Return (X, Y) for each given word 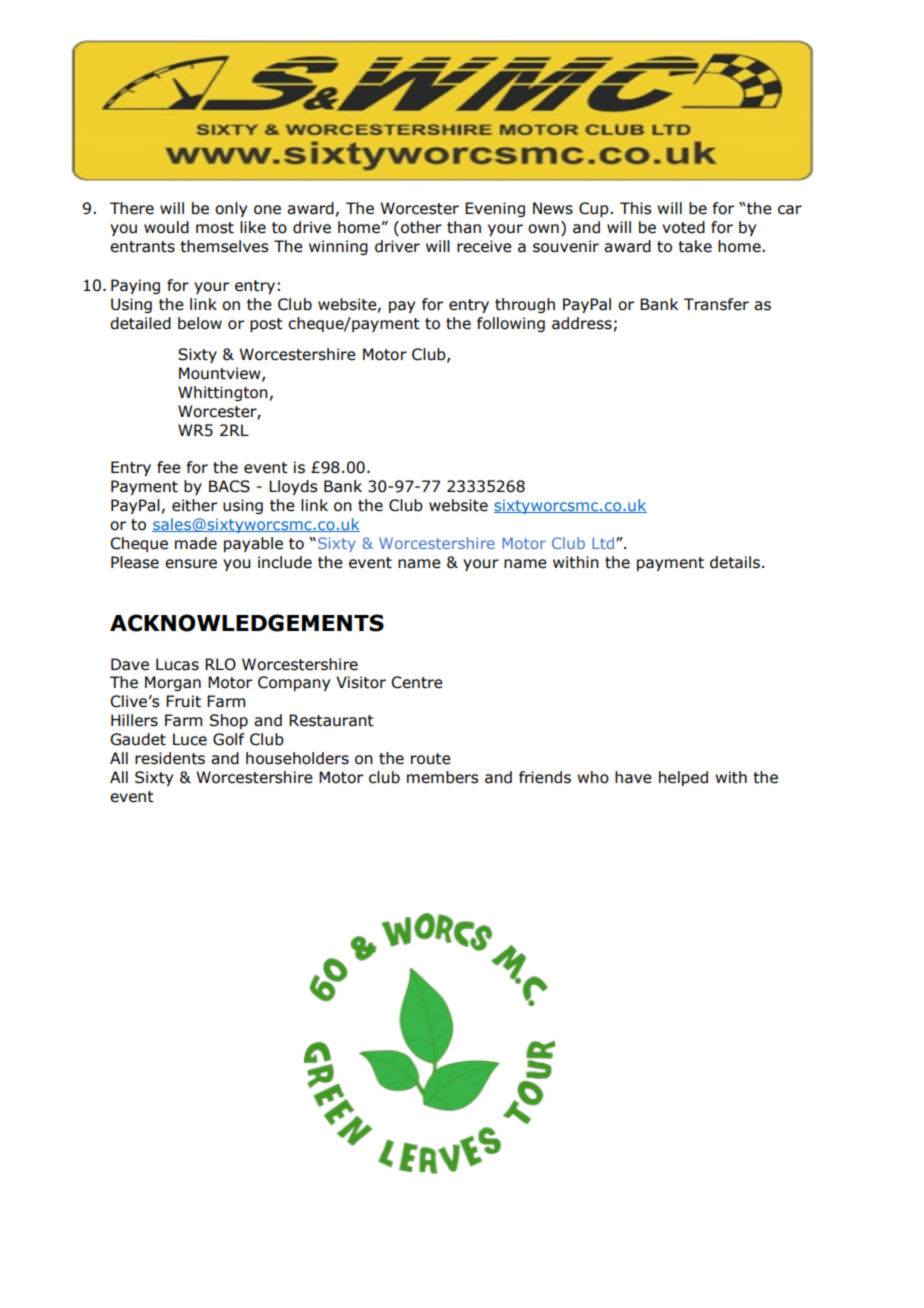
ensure (191, 564)
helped (683, 778)
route (431, 759)
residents (170, 758)
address (582, 323)
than (464, 227)
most (215, 228)
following (511, 324)
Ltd (604, 543)
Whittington (223, 393)
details (735, 562)
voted (683, 227)
